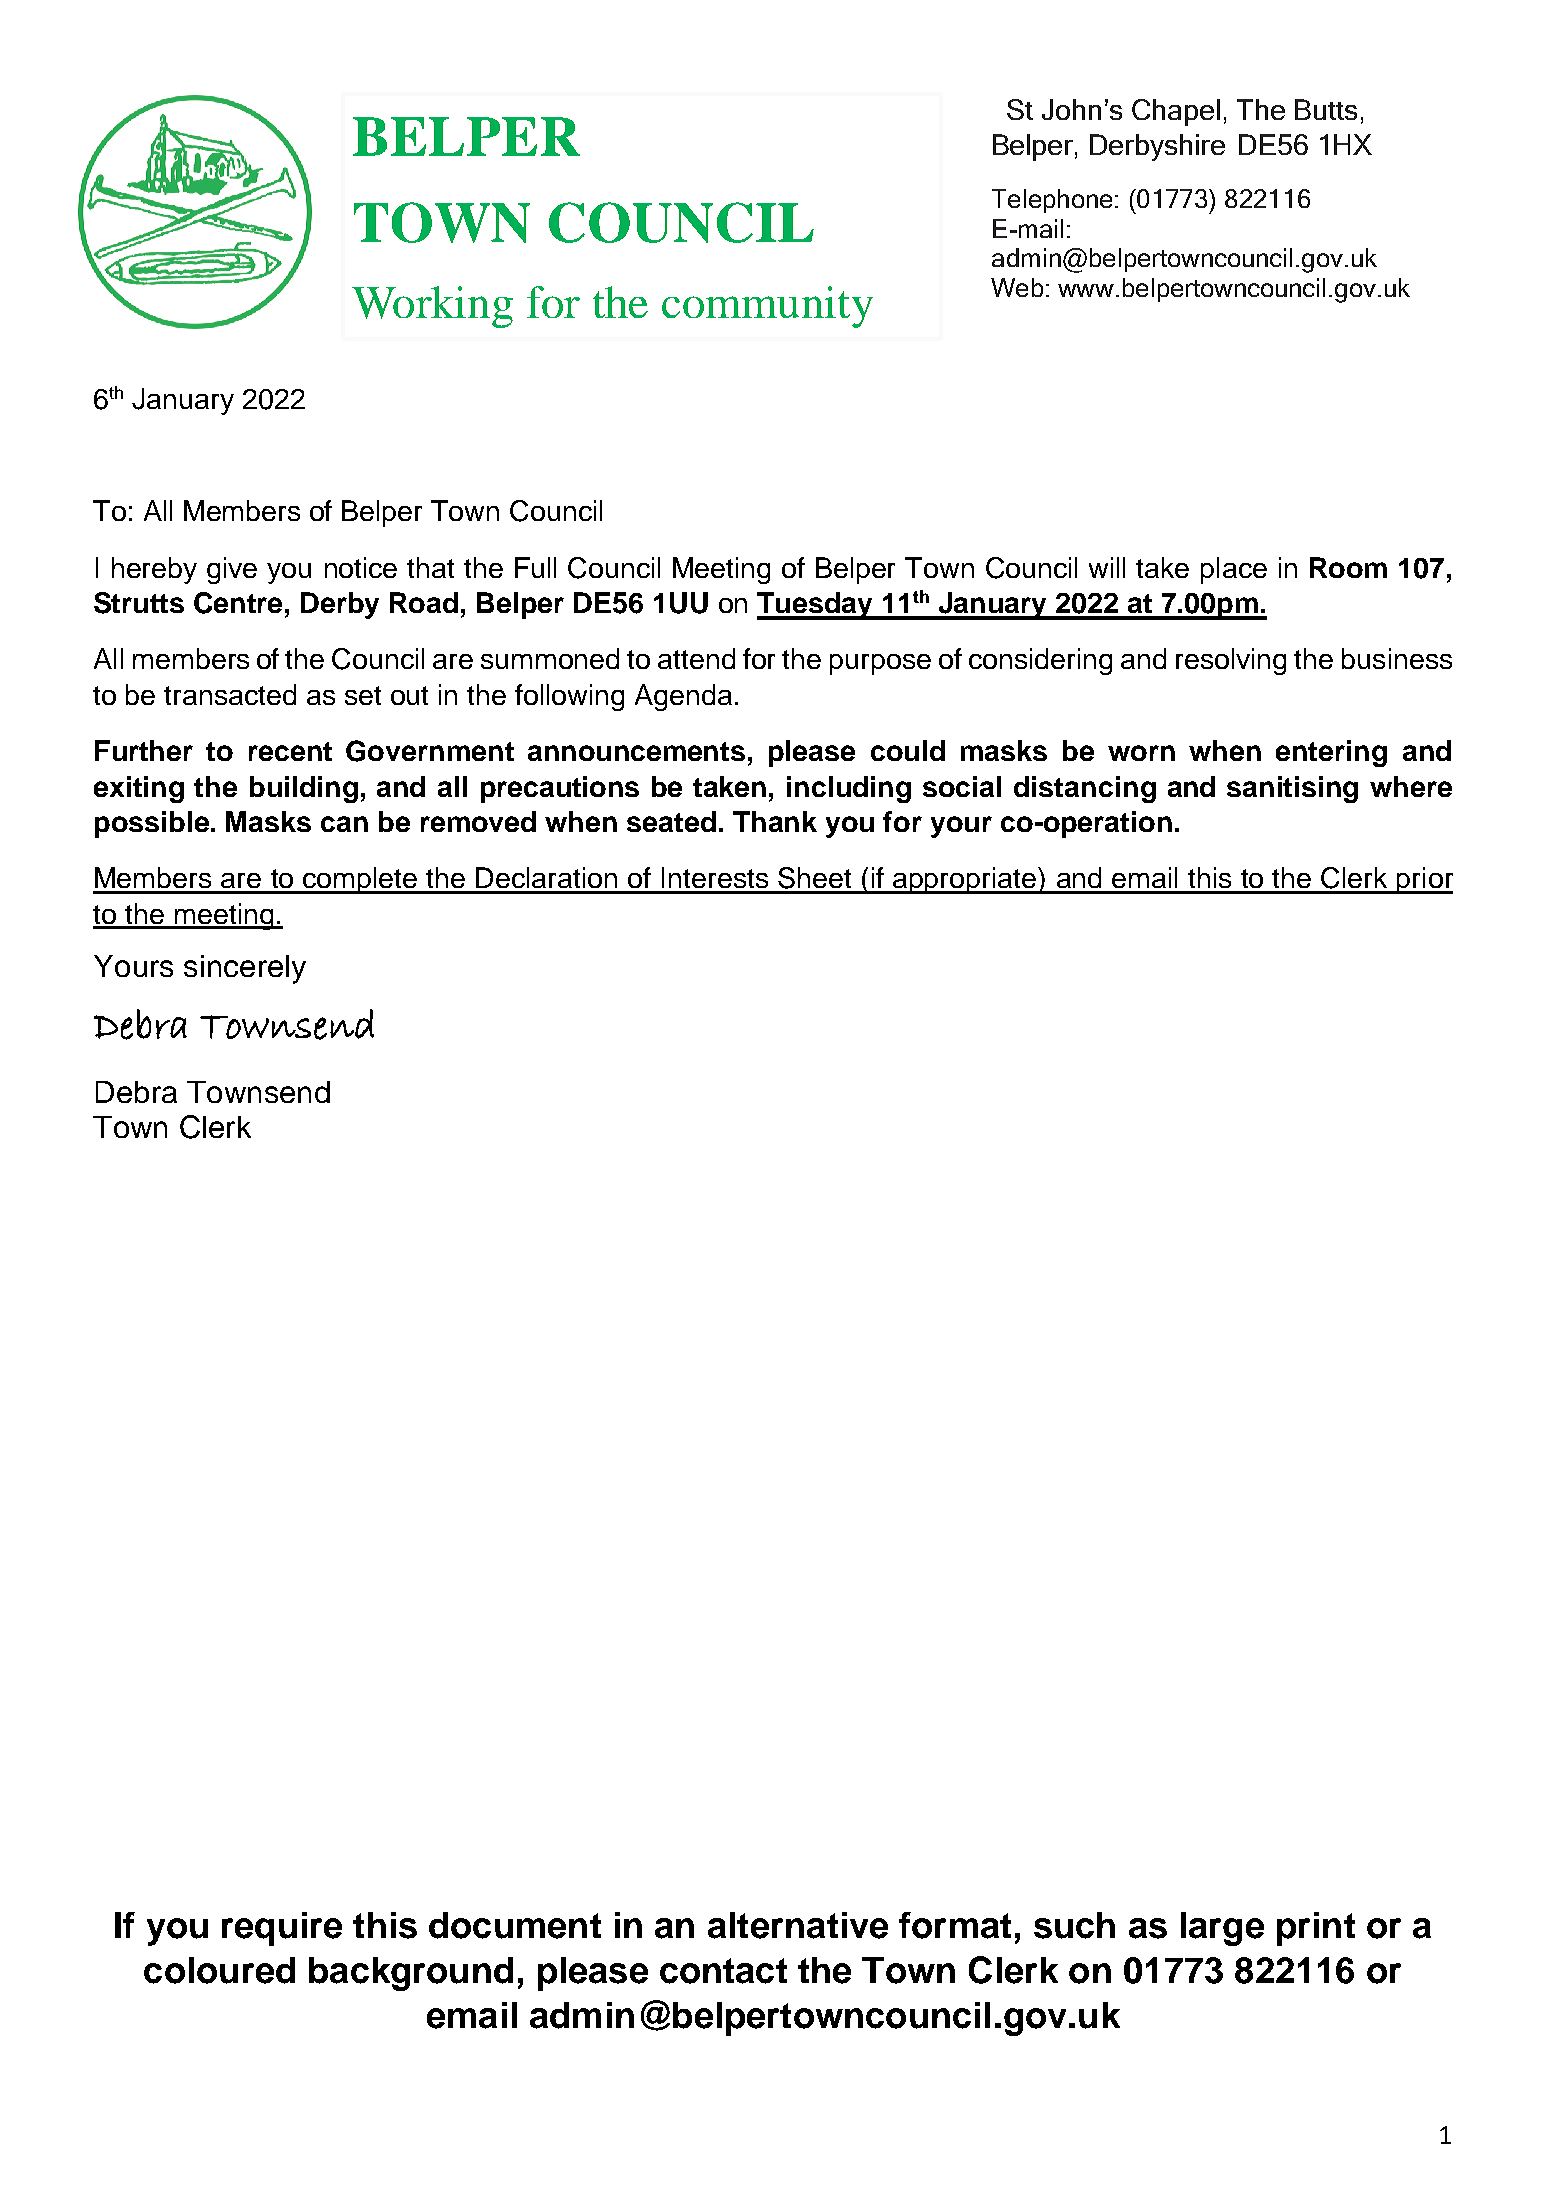 This page has width=1546, height=2186. Describe the element at coordinates (1424, 880) in the page. I see `prior` at that location.
